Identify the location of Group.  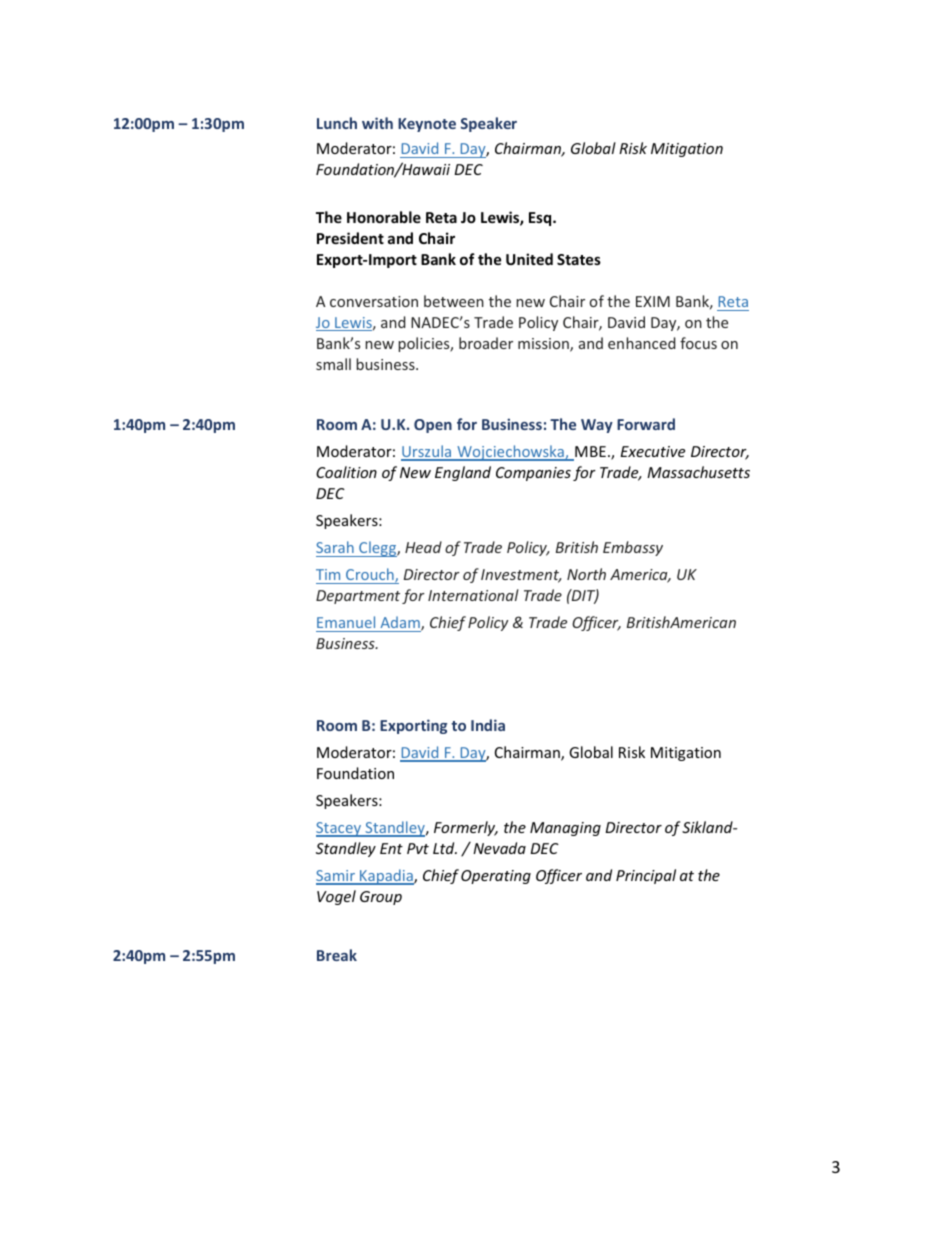
(381, 898).
